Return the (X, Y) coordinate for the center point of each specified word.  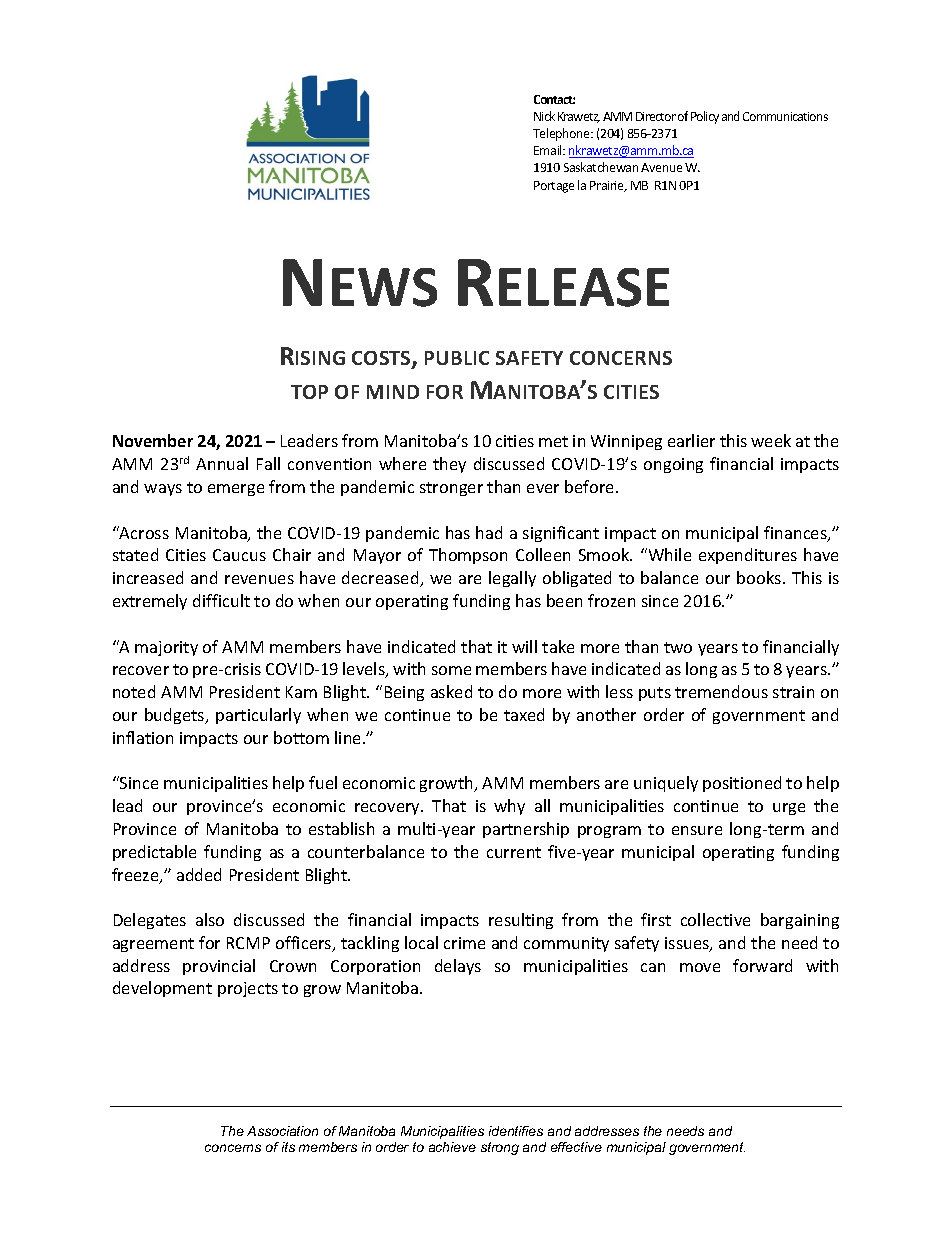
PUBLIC (457, 358)
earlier (691, 440)
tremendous (721, 691)
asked (451, 691)
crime (464, 943)
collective (715, 919)
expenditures (748, 556)
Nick (544, 116)
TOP (309, 392)
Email (549, 150)
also (210, 919)
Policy (705, 117)
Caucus (239, 555)
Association (282, 1131)
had (489, 532)
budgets (176, 716)
